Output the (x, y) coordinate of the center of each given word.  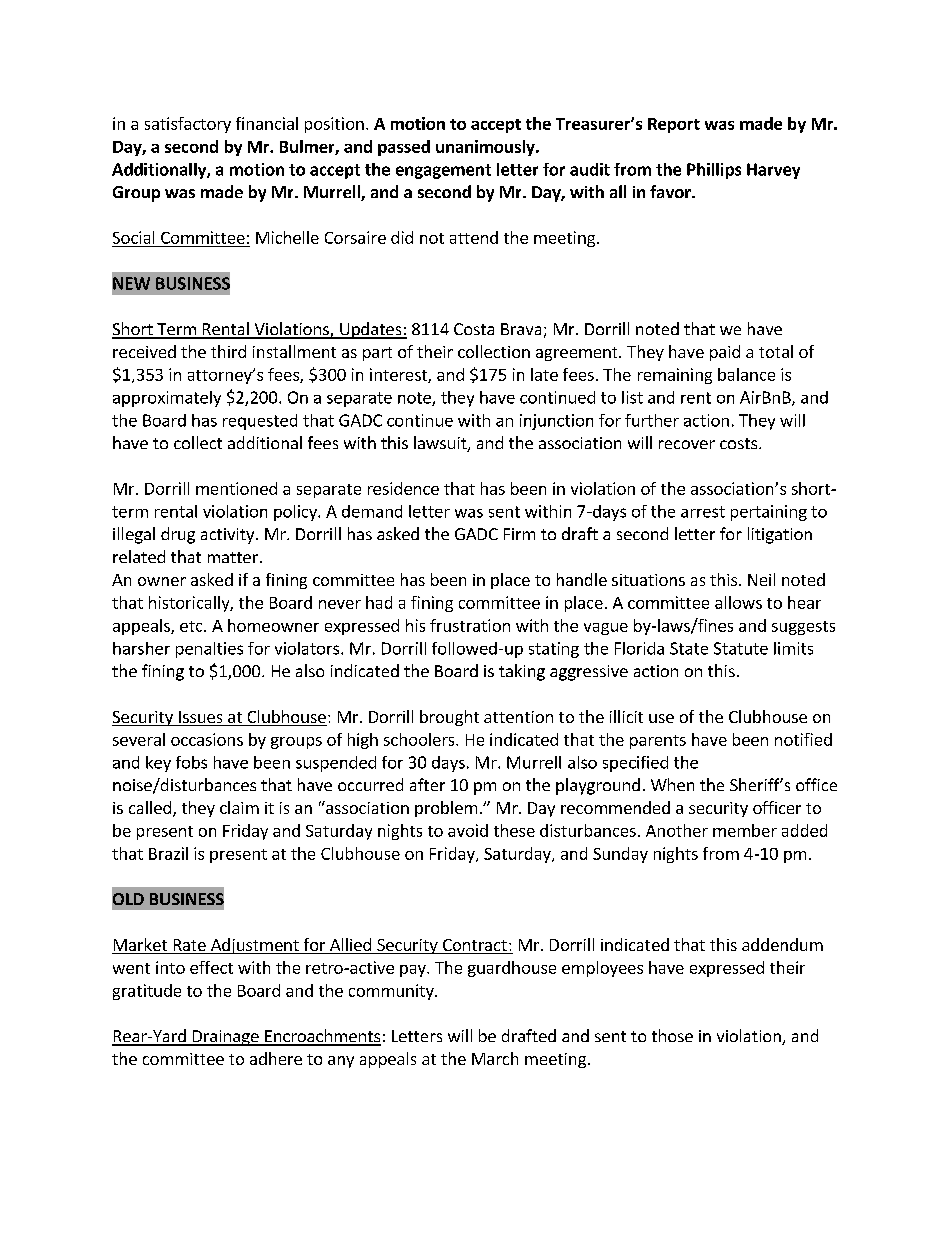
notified (803, 739)
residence (403, 488)
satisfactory (188, 125)
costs (740, 443)
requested (260, 422)
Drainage (225, 1038)
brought (449, 718)
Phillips (714, 171)
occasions (207, 739)
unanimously (486, 148)
